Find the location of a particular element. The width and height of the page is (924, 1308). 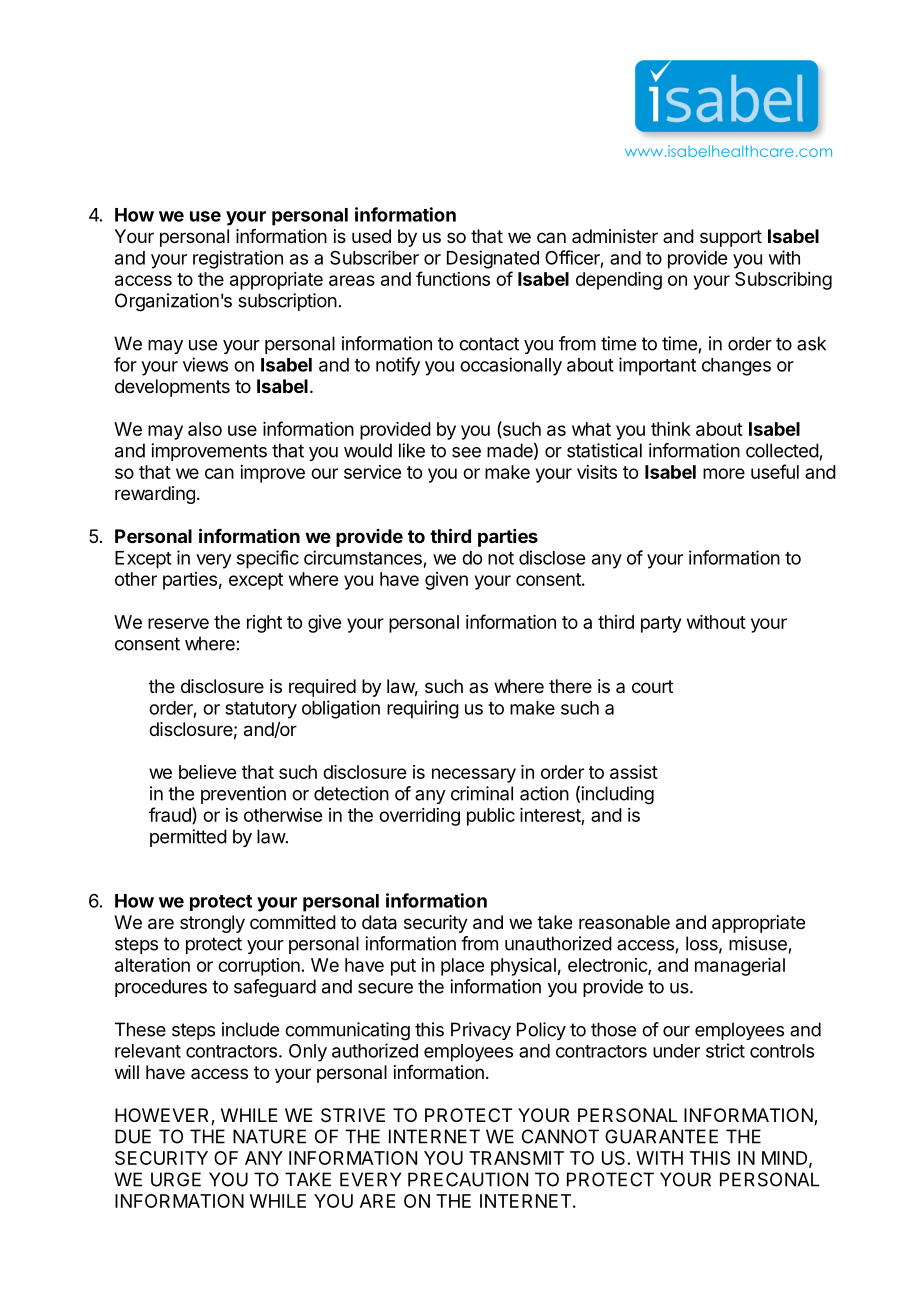

statutory is located at coordinates (261, 710).
